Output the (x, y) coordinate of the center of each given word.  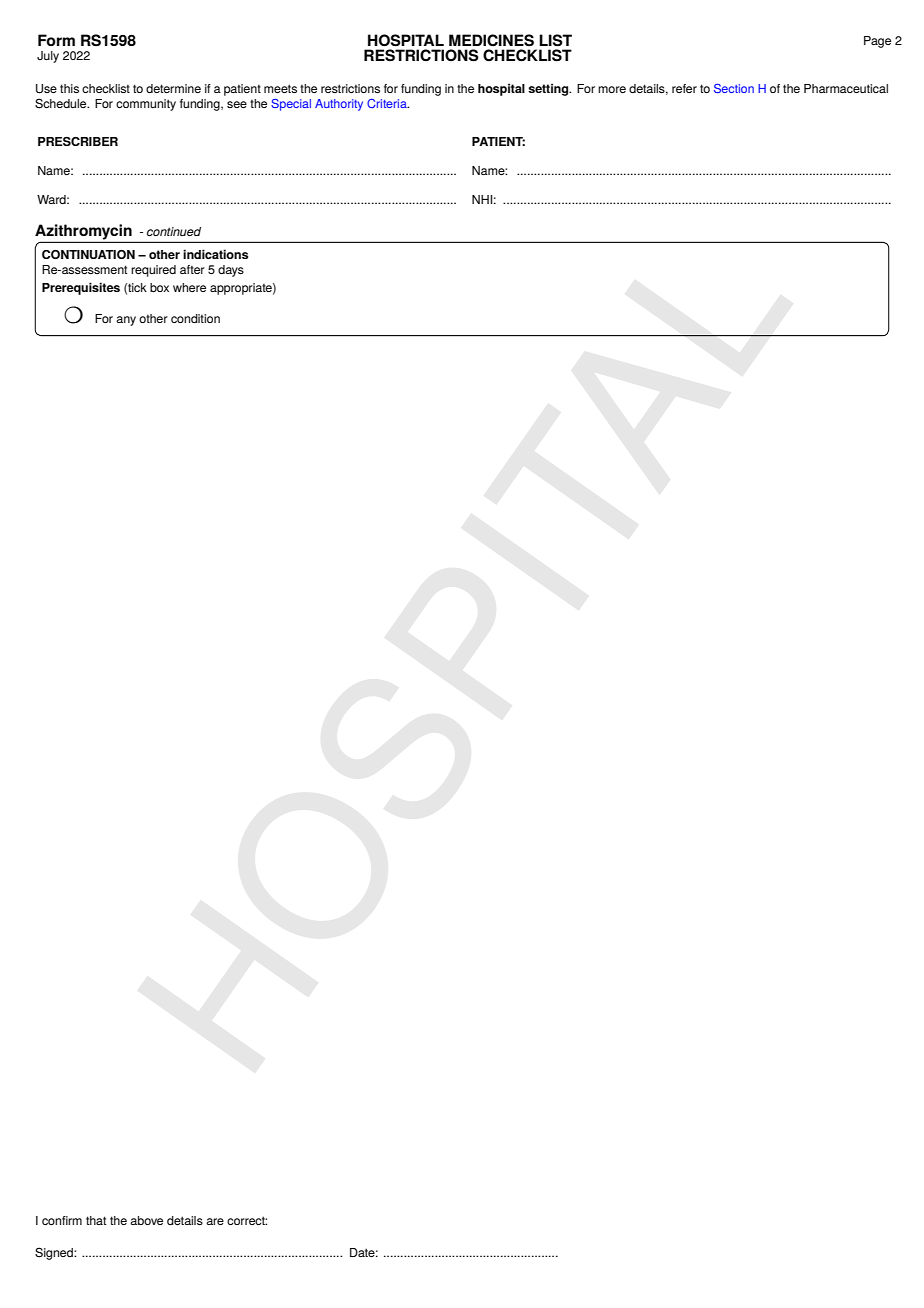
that (96, 1220)
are (215, 1221)
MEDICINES (491, 40)
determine (173, 88)
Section (734, 88)
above (146, 1220)
